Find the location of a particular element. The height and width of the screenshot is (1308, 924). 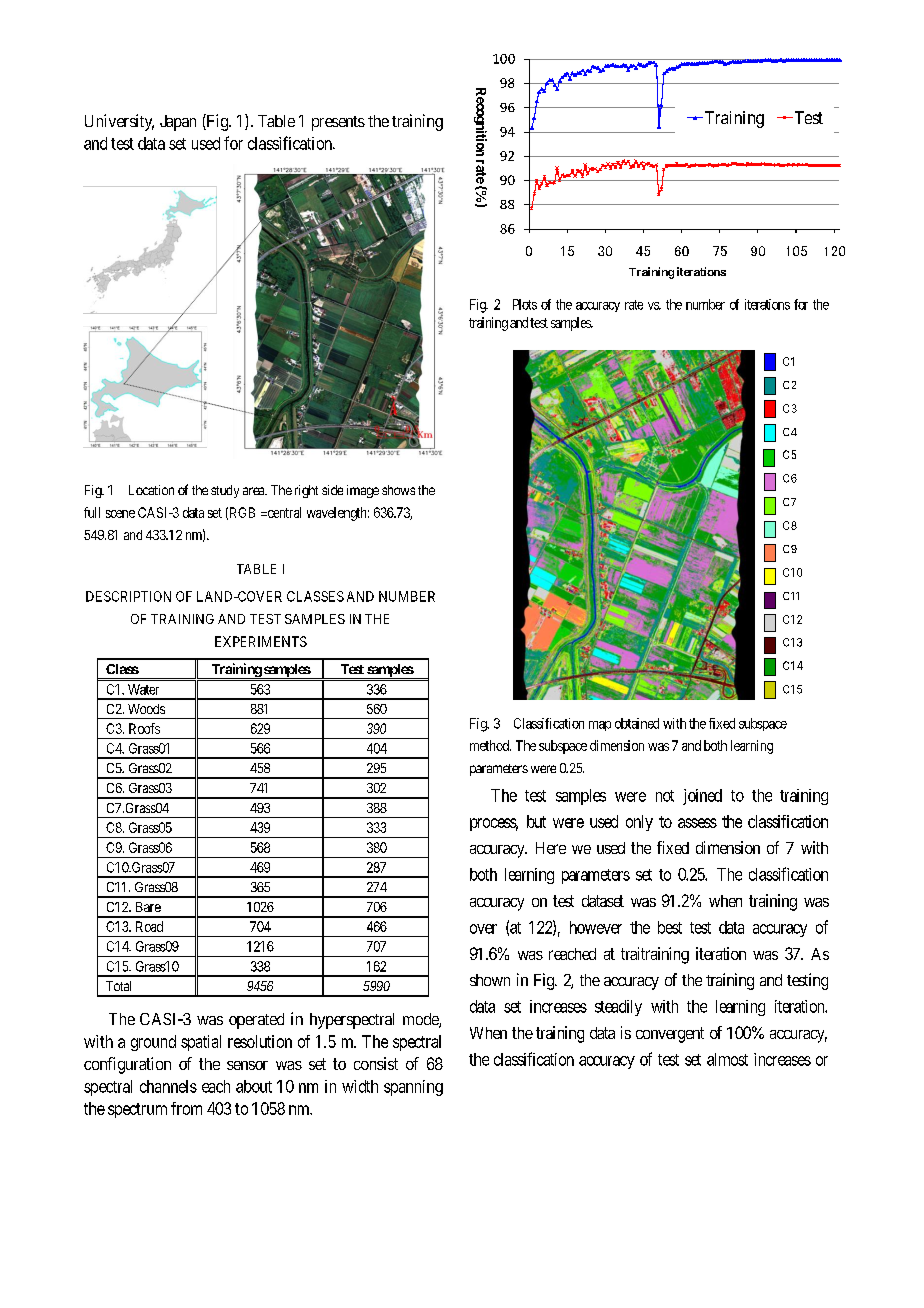

spanning is located at coordinates (413, 1088).
